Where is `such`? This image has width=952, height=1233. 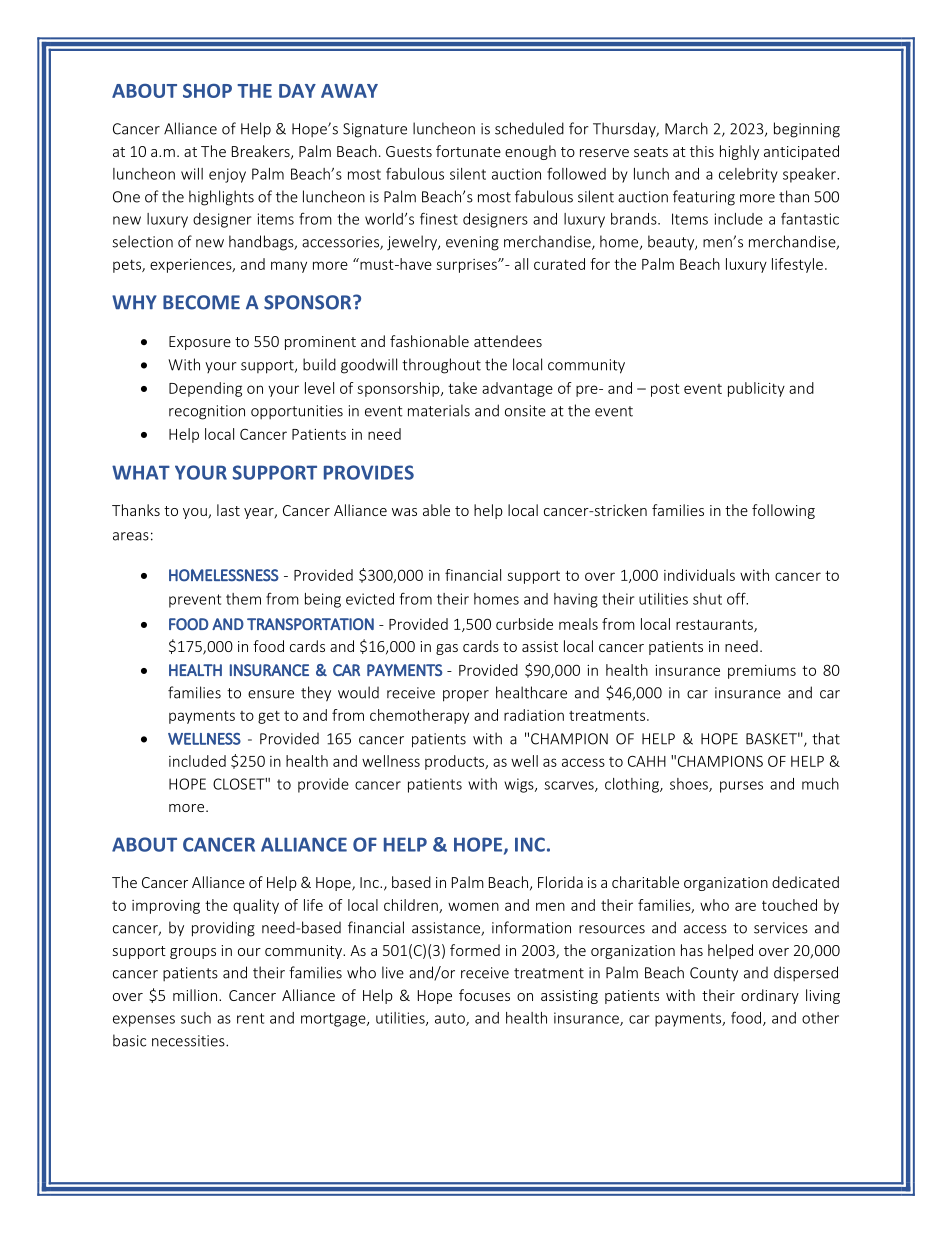 such is located at coordinates (196, 1018).
